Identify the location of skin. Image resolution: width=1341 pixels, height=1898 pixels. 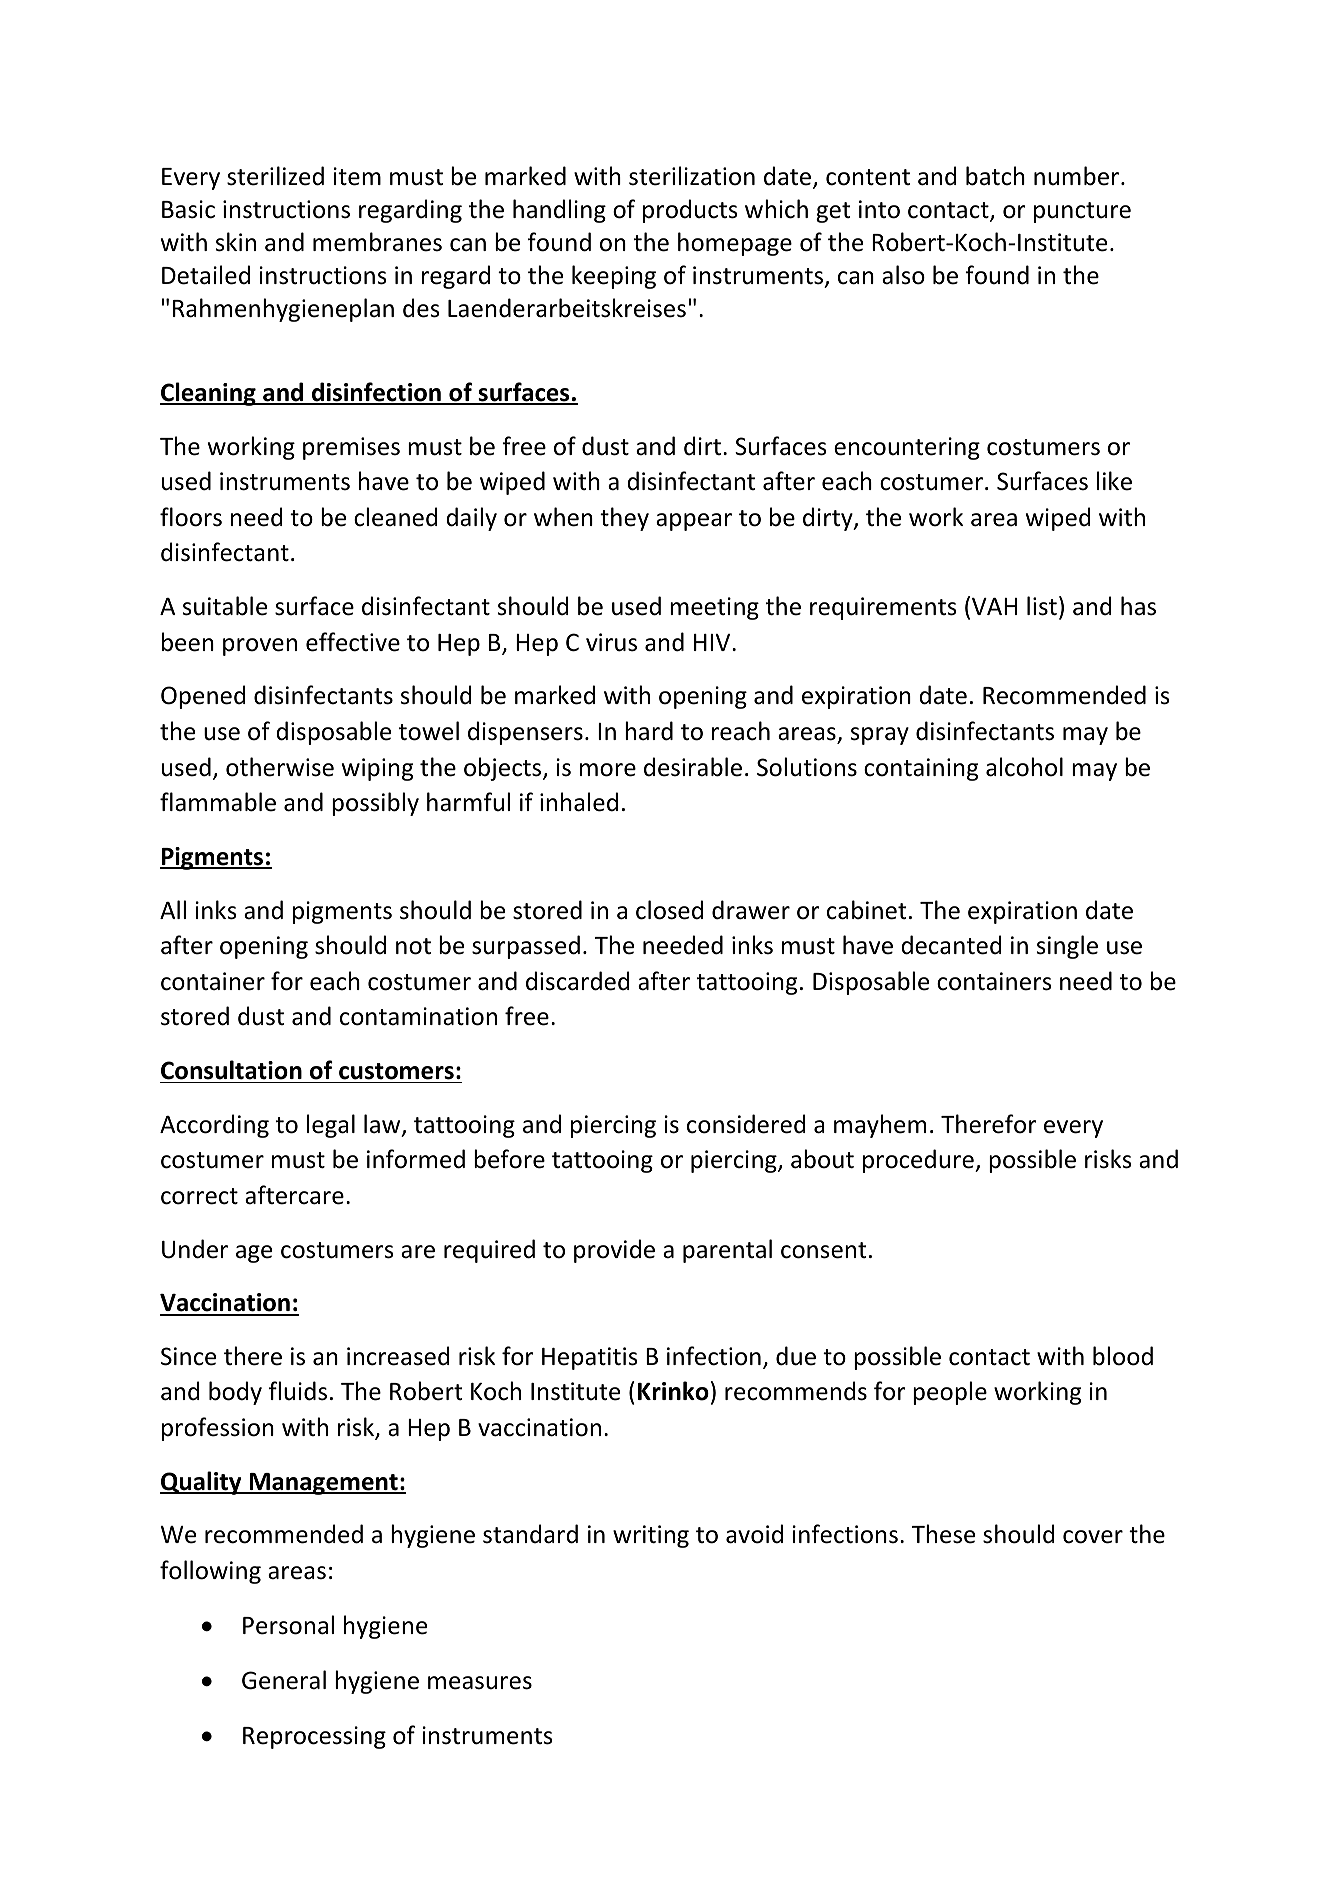
(236, 242).
